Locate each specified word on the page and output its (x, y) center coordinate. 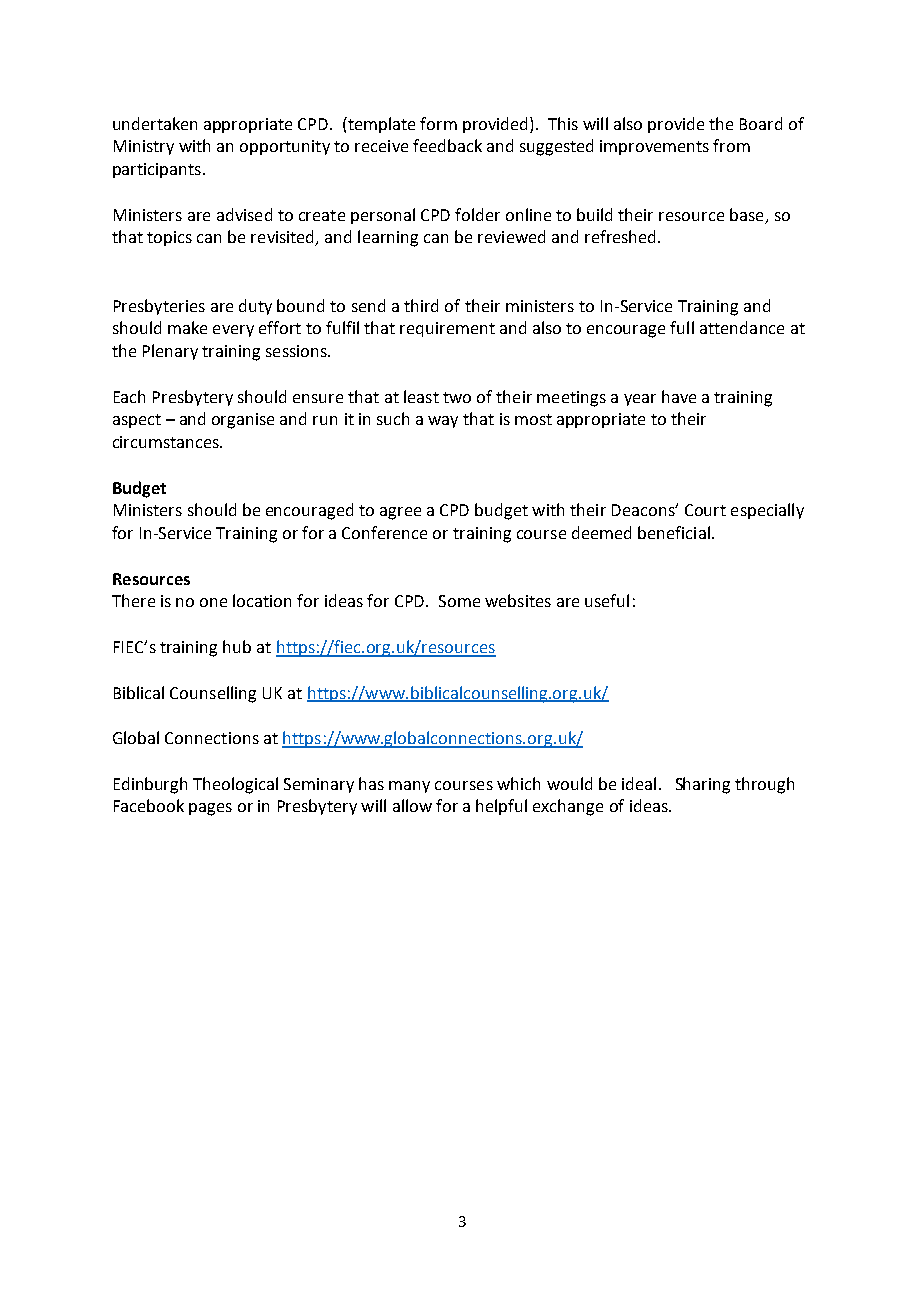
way (443, 422)
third (421, 305)
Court (705, 510)
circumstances (167, 442)
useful (607, 600)
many (409, 787)
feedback (447, 145)
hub (237, 646)
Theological (235, 785)
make (187, 327)
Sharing (703, 785)
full (682, 327)
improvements (654, 147)
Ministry (144, 147)
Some (459, 601)
